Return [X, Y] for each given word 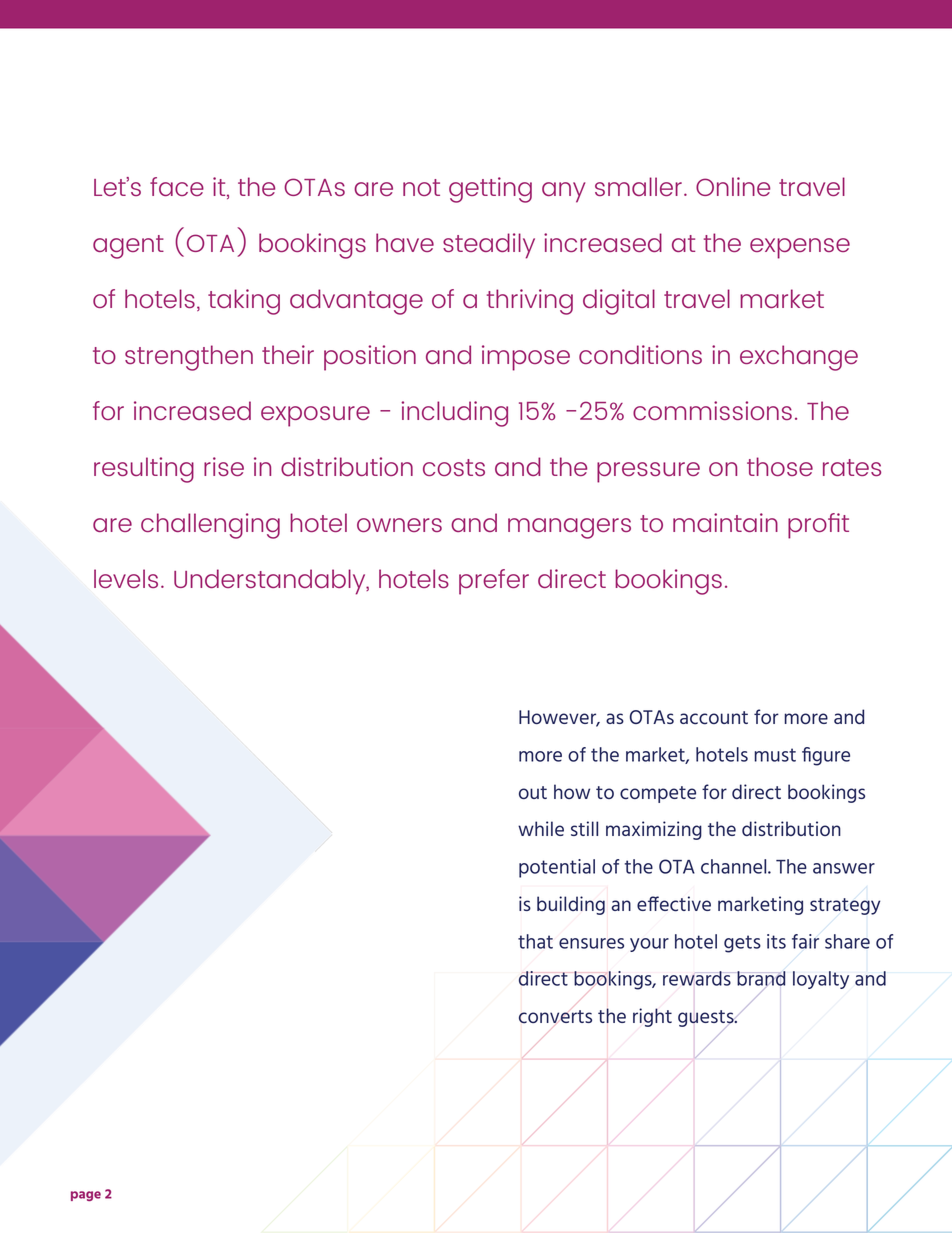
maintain [725, 522]
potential [557, 868]
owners [399, 525]
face [177, 186]
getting [490, 190]
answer [844, 868]
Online [733, 186]
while [541, 828]
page [86, 1196]
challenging [210, 526]
